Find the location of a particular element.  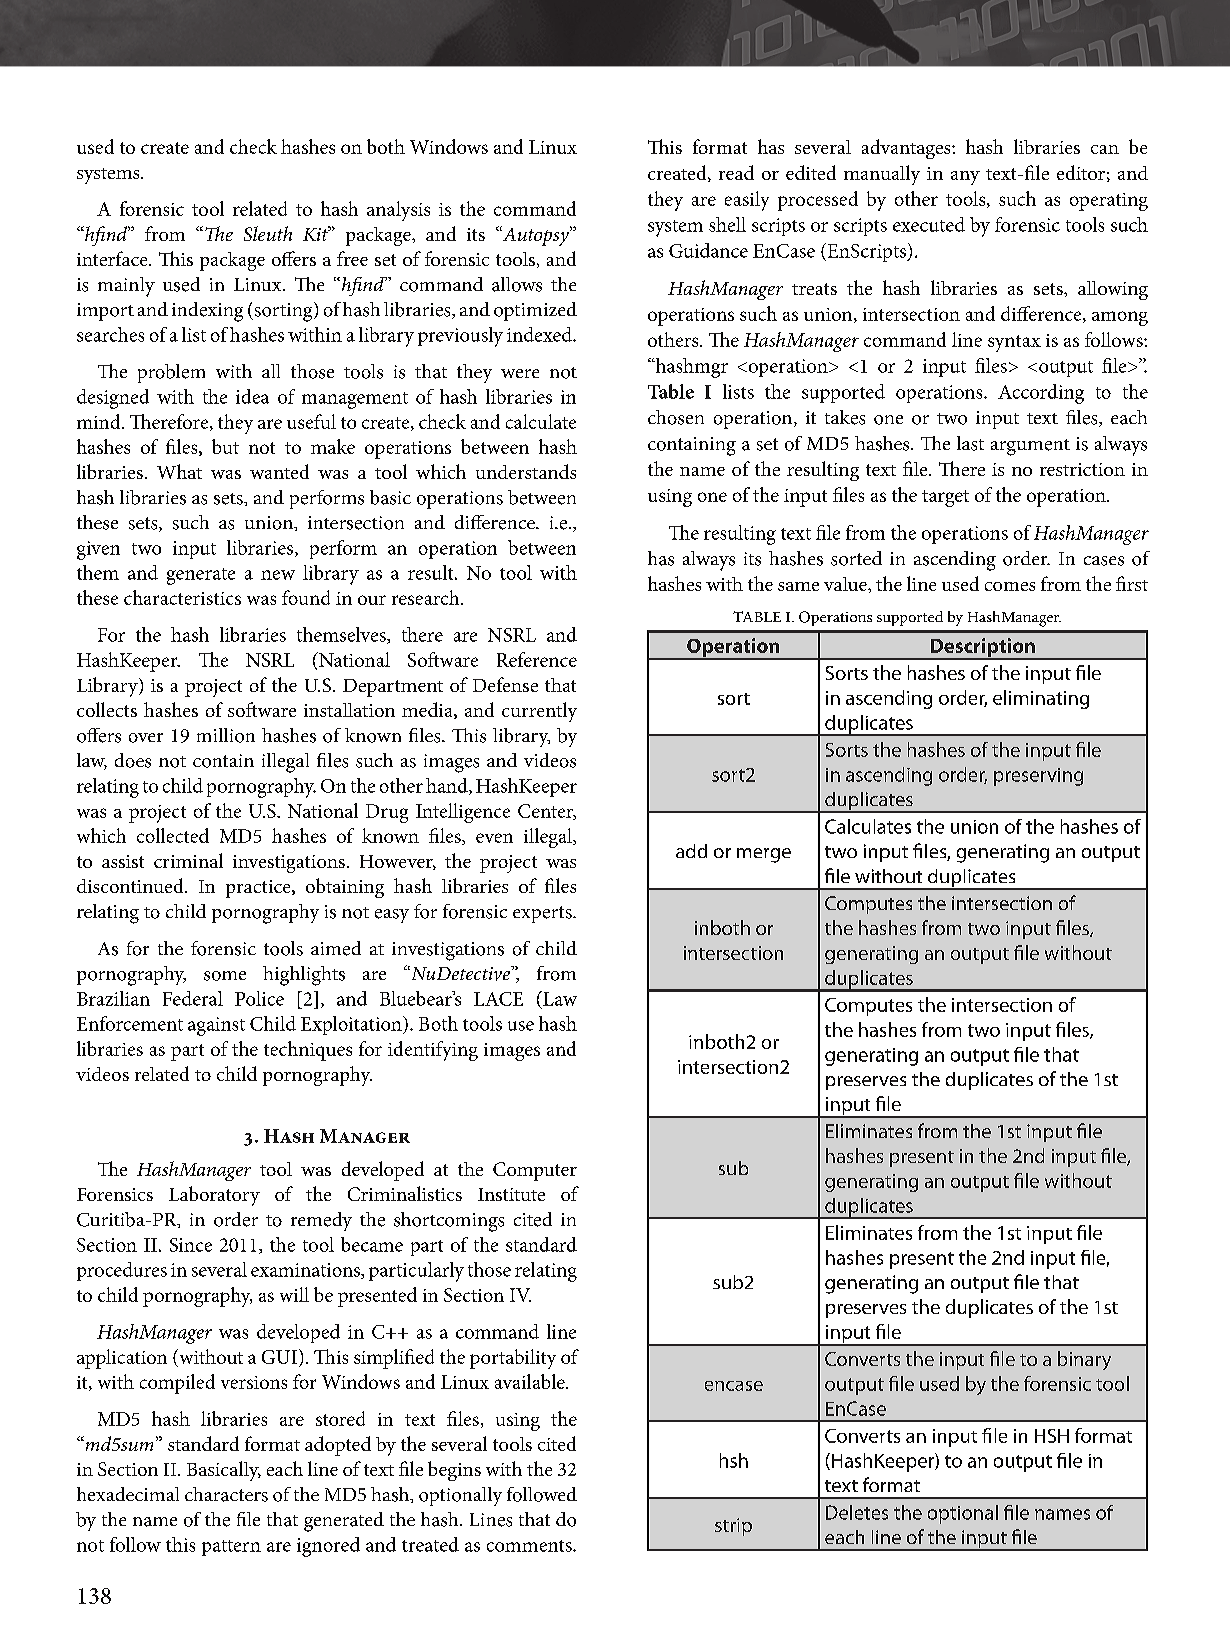

any is located at coordinates (965, 178).
